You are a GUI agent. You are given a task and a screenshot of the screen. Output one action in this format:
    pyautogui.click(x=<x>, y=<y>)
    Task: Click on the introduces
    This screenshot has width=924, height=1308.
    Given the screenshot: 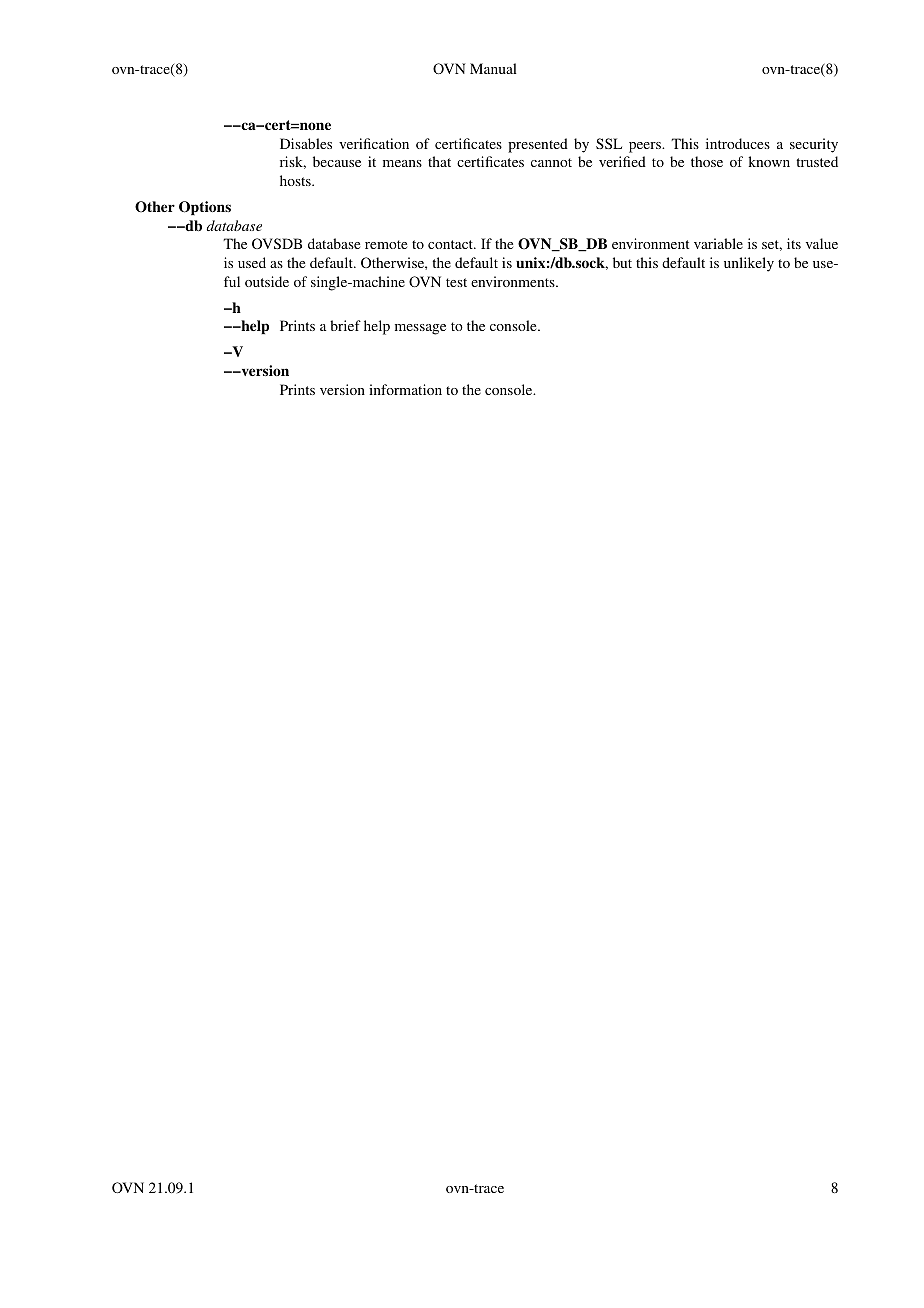 What is the action you would take?
    pyautogui.click(x=738, y=143)
